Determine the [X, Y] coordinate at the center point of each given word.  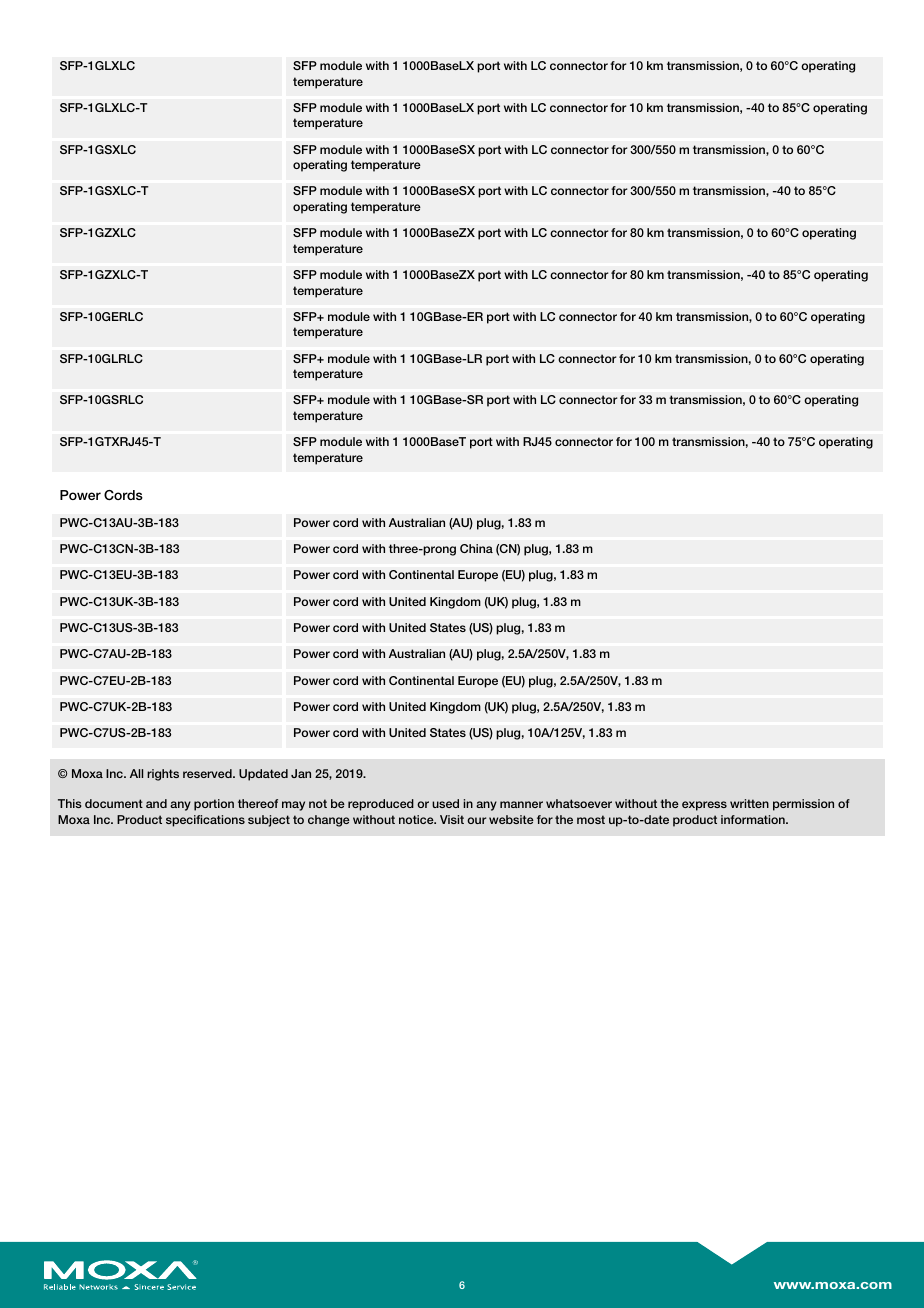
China [476, 548]
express [704, 806]
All [136, 773]
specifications [205, 821]
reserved [208, 773]
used [445, 803]
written [749, 803]
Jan [301, 773]
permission [803, 805]
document [114, 803]
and [156, 803]
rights [163, 775]
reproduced [381, 805]
